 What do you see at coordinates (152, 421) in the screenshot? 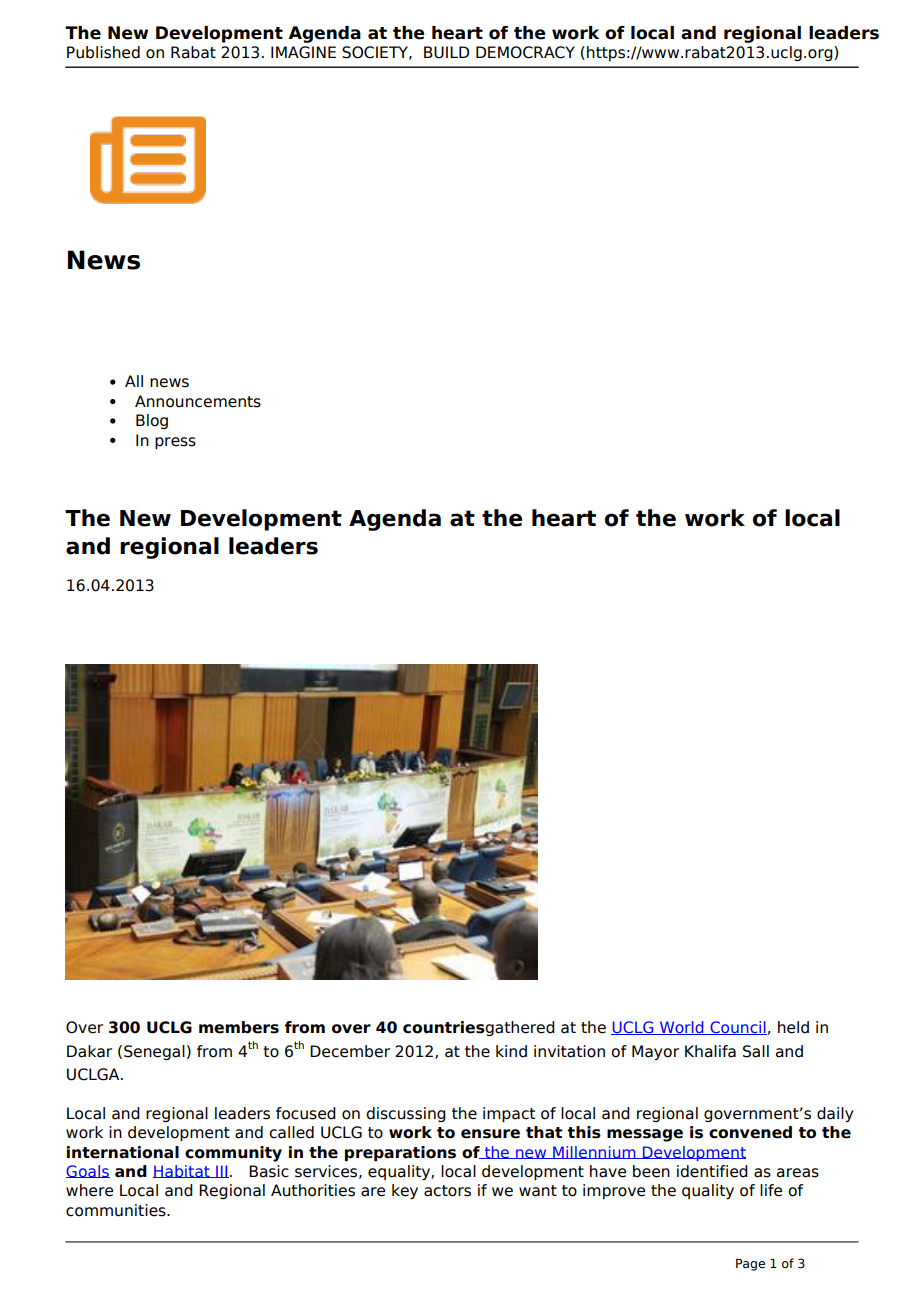
I see `Blog` at bounding box center [152, 421].
